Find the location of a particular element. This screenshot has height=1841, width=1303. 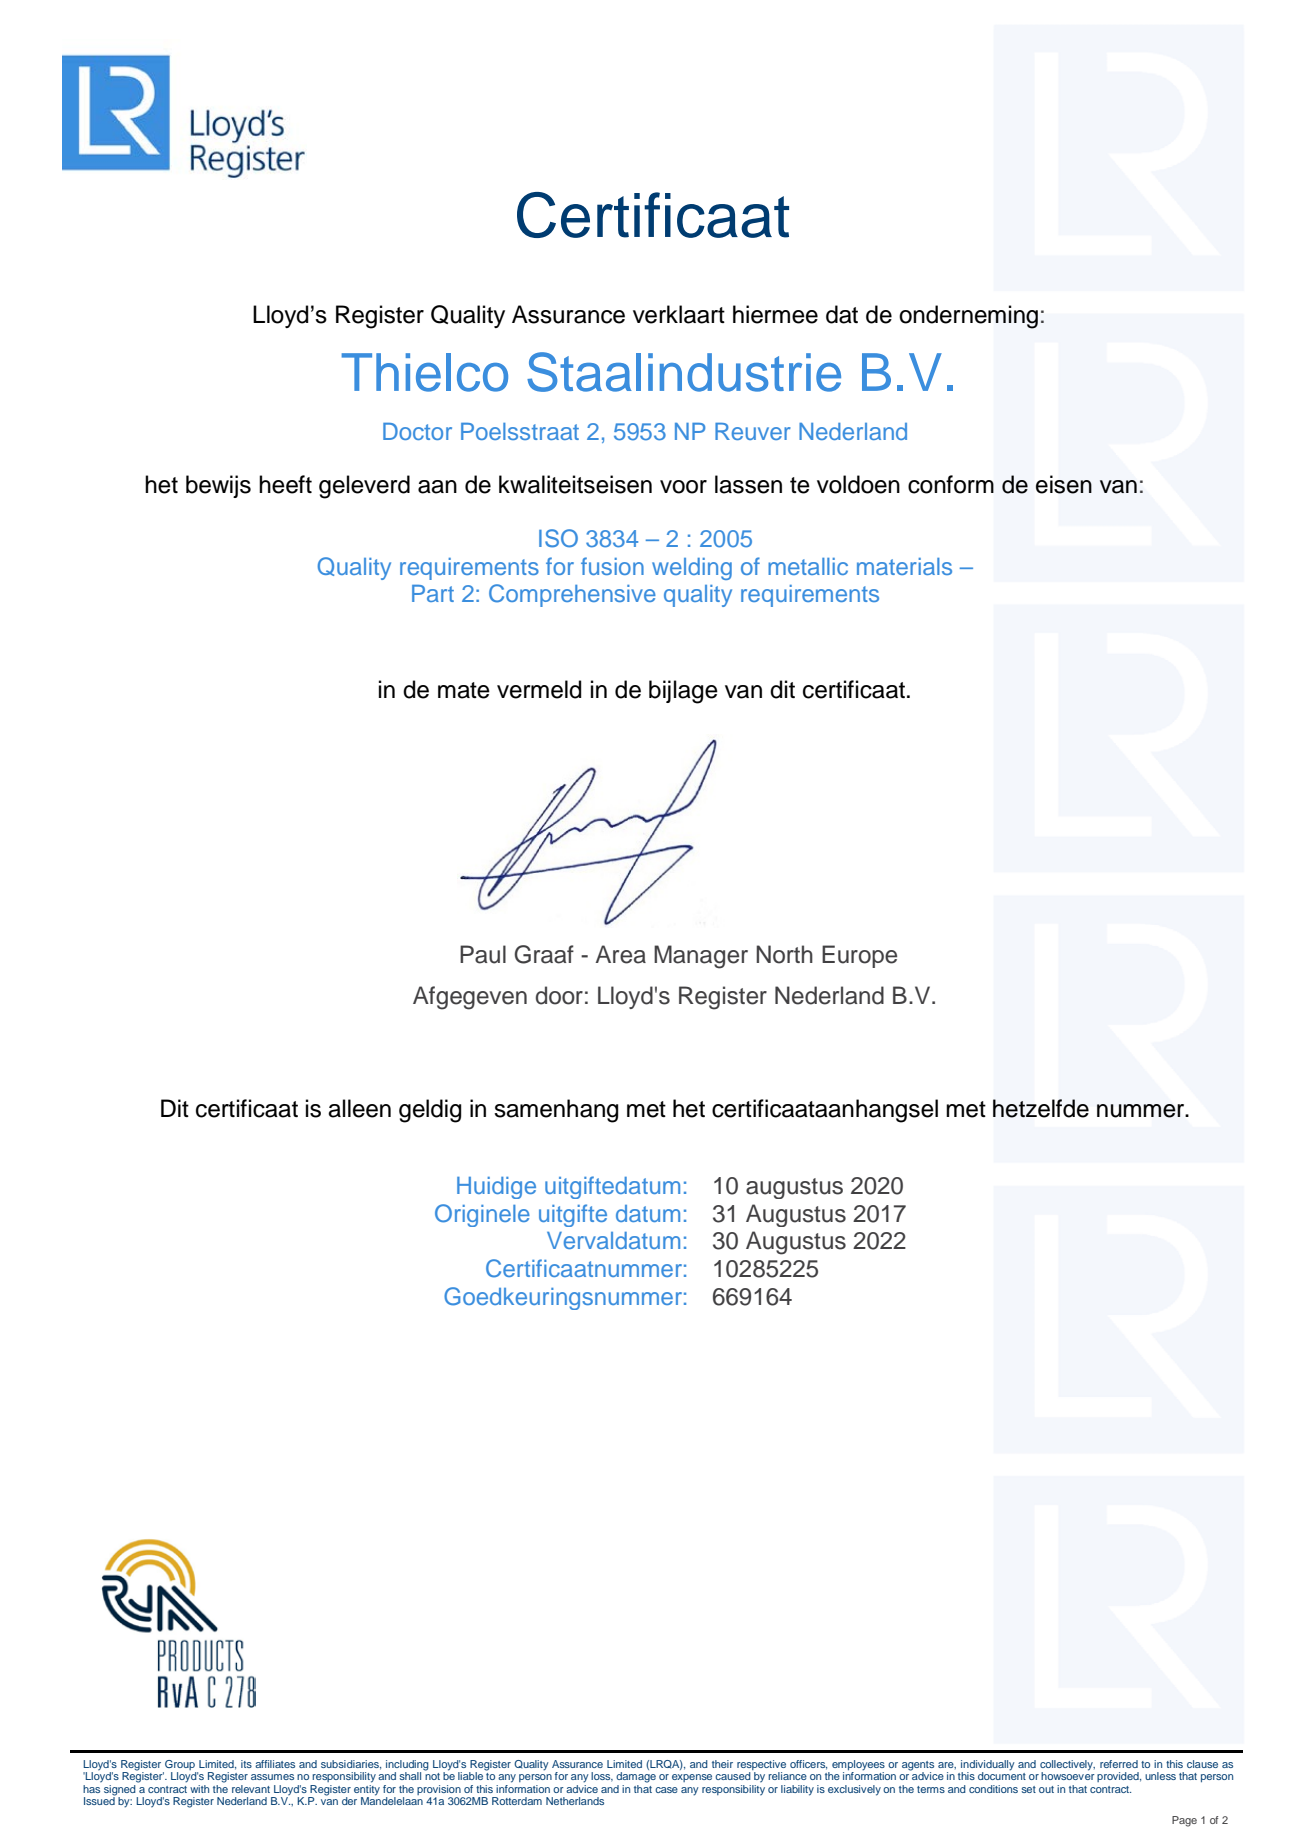

Paul is located at coordinates (483, 954).
